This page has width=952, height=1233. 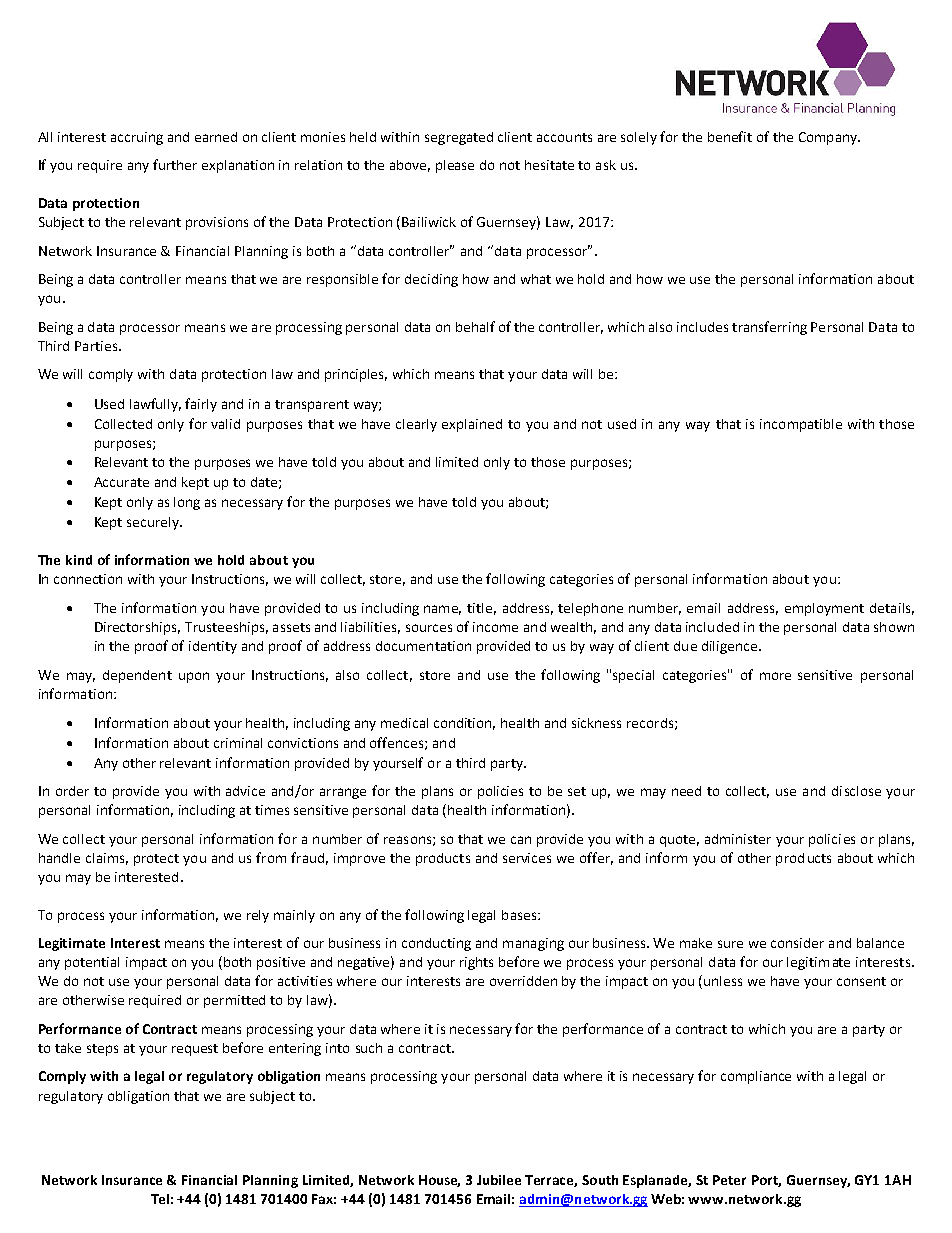 What do you see at coordinates (102, 1050) in the page?
I see `steps` at bounding box center [102, 1050].
